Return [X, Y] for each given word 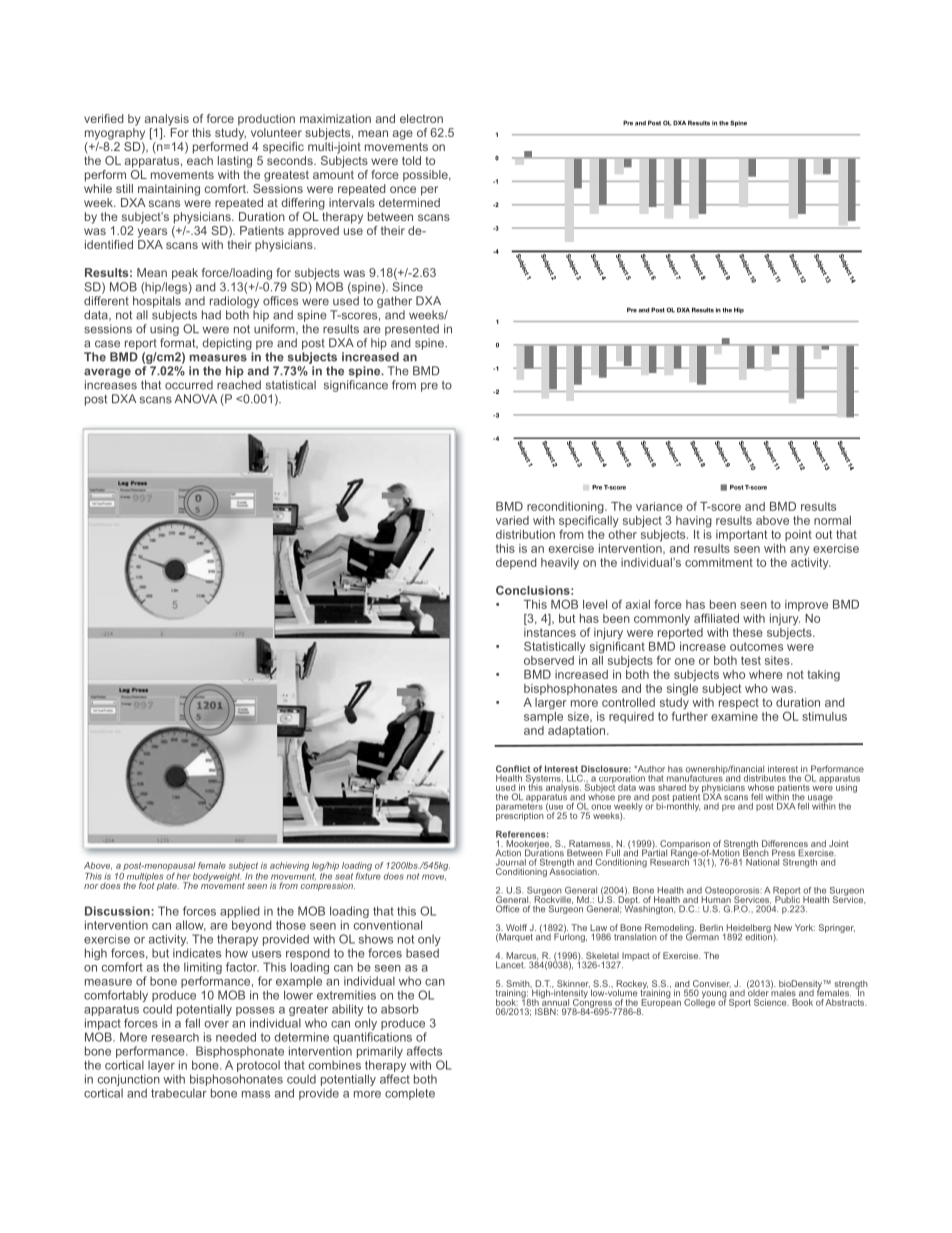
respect [739, 703]
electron [421, 118]
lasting [235, 162]
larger [551, 704]
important [741, 535]
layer [161, 1067]
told [411, 160]
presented [412, 330]
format [179, 343]
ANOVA [196, 399]
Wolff [516, 929]
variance [659, 506]
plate [168, 886]
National [762, 861]
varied [512, 520]
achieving [289, 866]
